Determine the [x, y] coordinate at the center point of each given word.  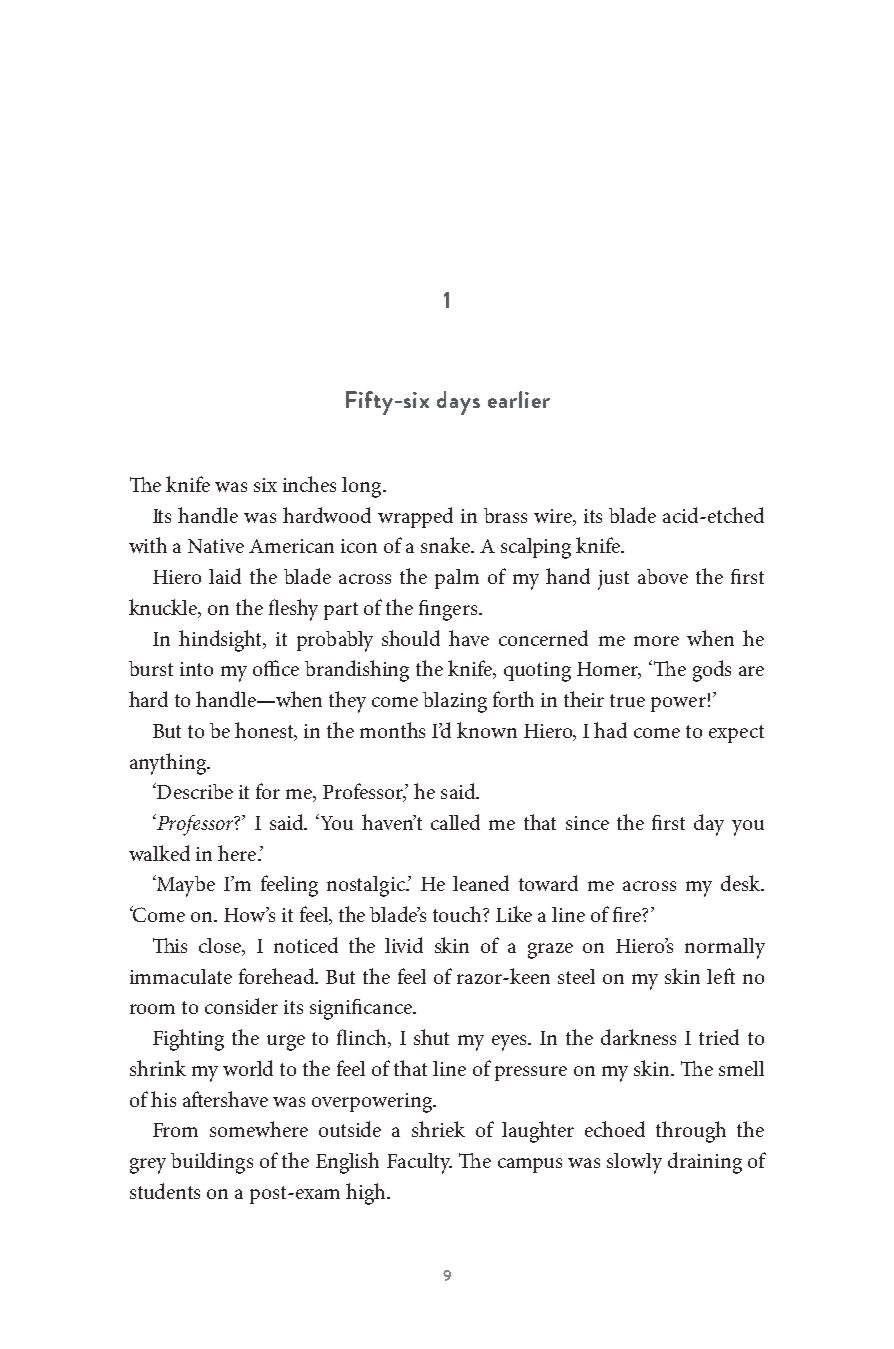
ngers [455, 613]
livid [404, 945]
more [656, 641]
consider [241, 1006]
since [587, 823]
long [363, 487]
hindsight [222, 641]
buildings [212, 1163]
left [721, 976]
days [458, 403]
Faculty [419, 1163]
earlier [519, 399]
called [455, 822]
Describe [194, 791]
